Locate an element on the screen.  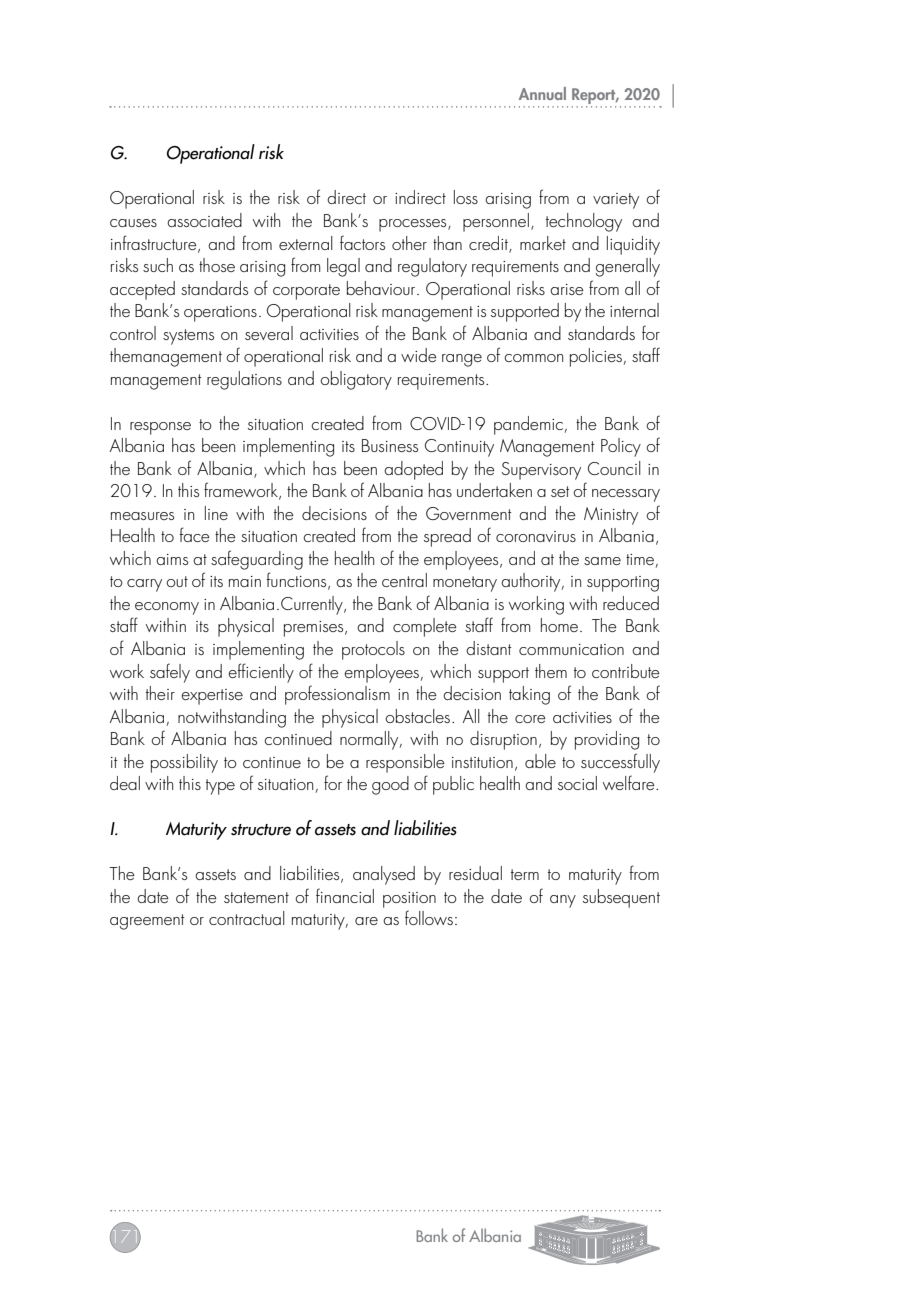
taking is located at coordinates (529, 695).
